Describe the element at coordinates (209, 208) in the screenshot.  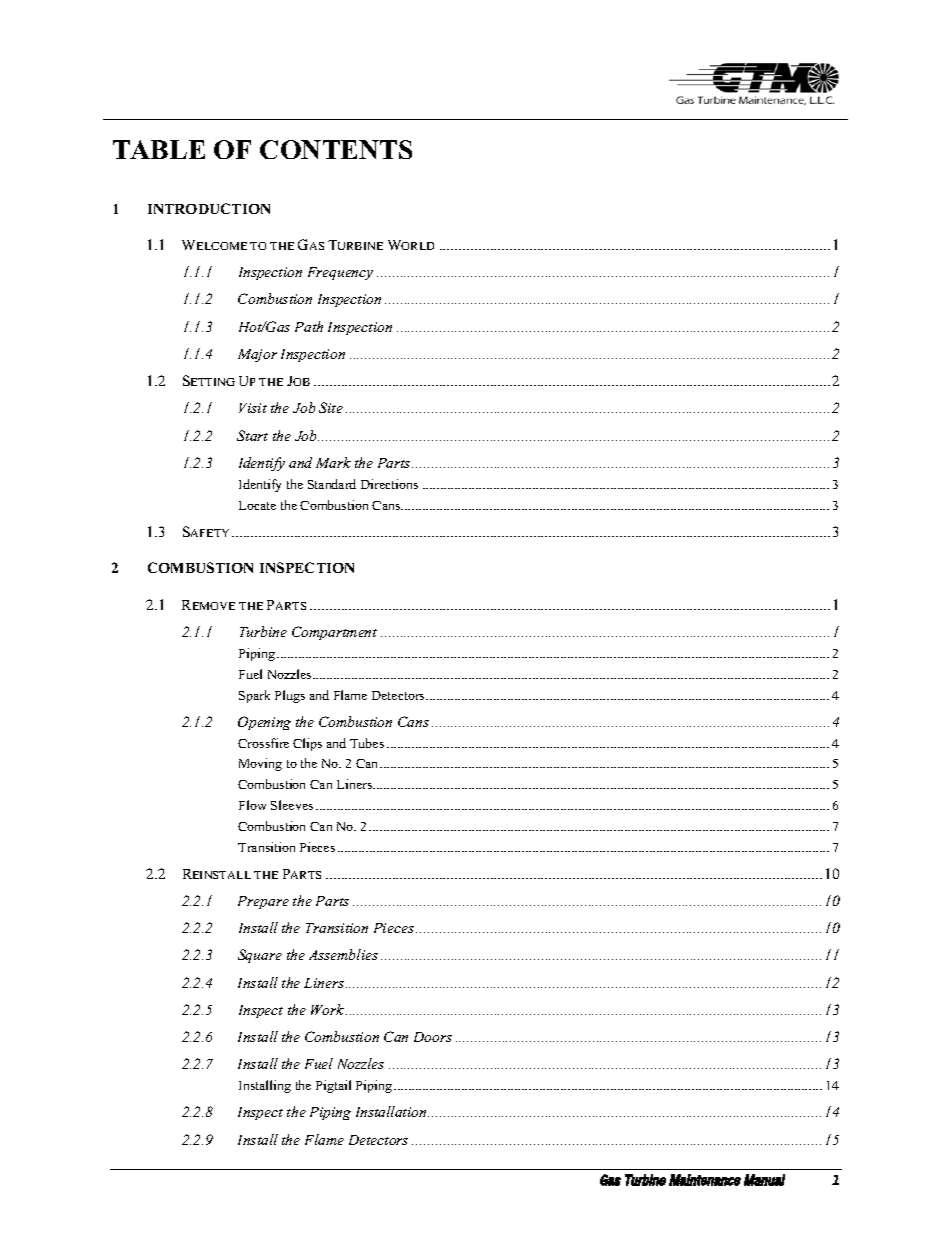
I see `INTRODUCTION` at that location.
